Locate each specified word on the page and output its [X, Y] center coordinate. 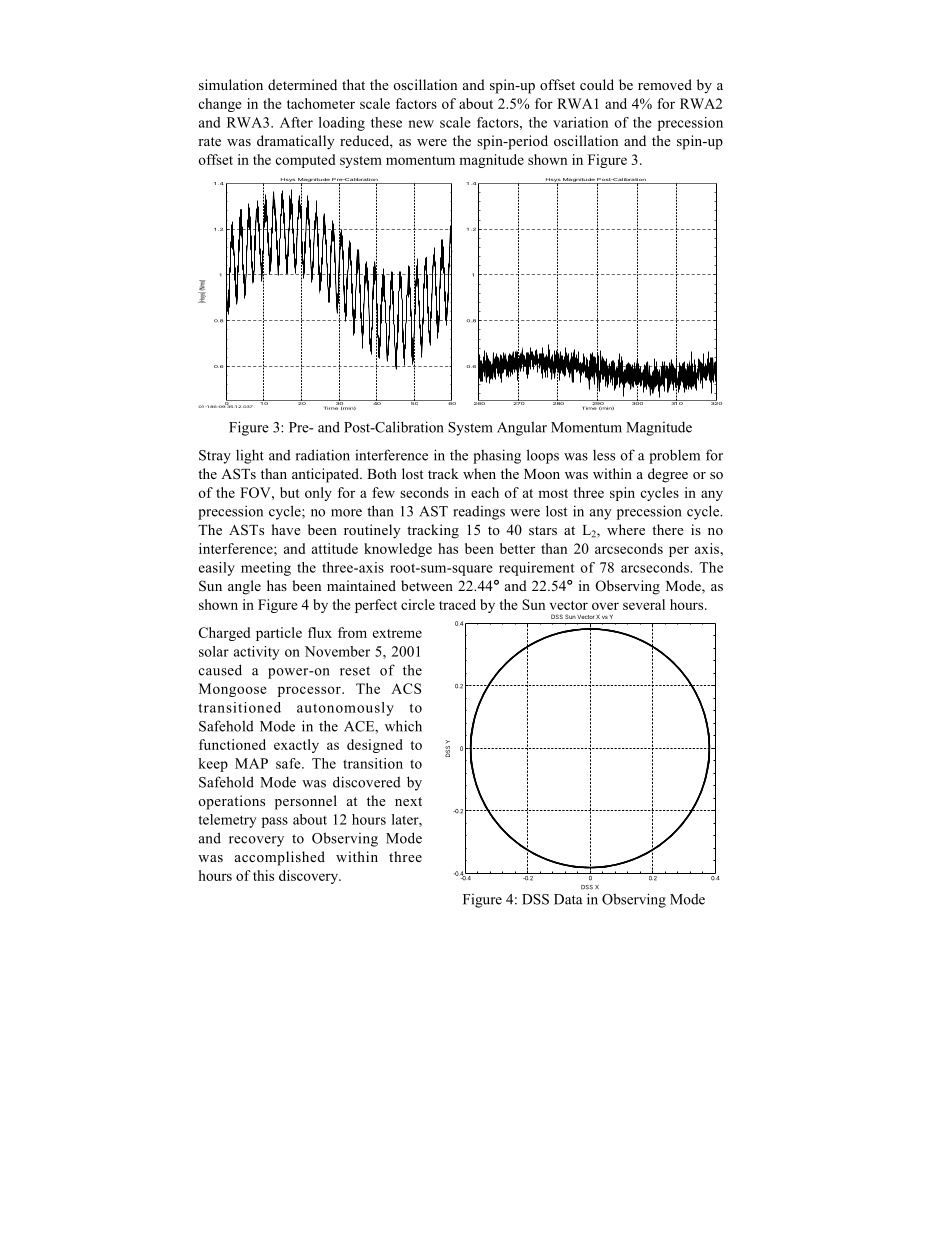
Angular [522, 428]
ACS [406, 688]
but [290, 492]
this [263, 875]
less [604, 455]
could [597, 84]
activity [256, 653]
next [408, 801]
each [485, 492]
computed [305, 161]
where [626, 529]
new [421, 124]
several [644, 604]
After [296, 122]
